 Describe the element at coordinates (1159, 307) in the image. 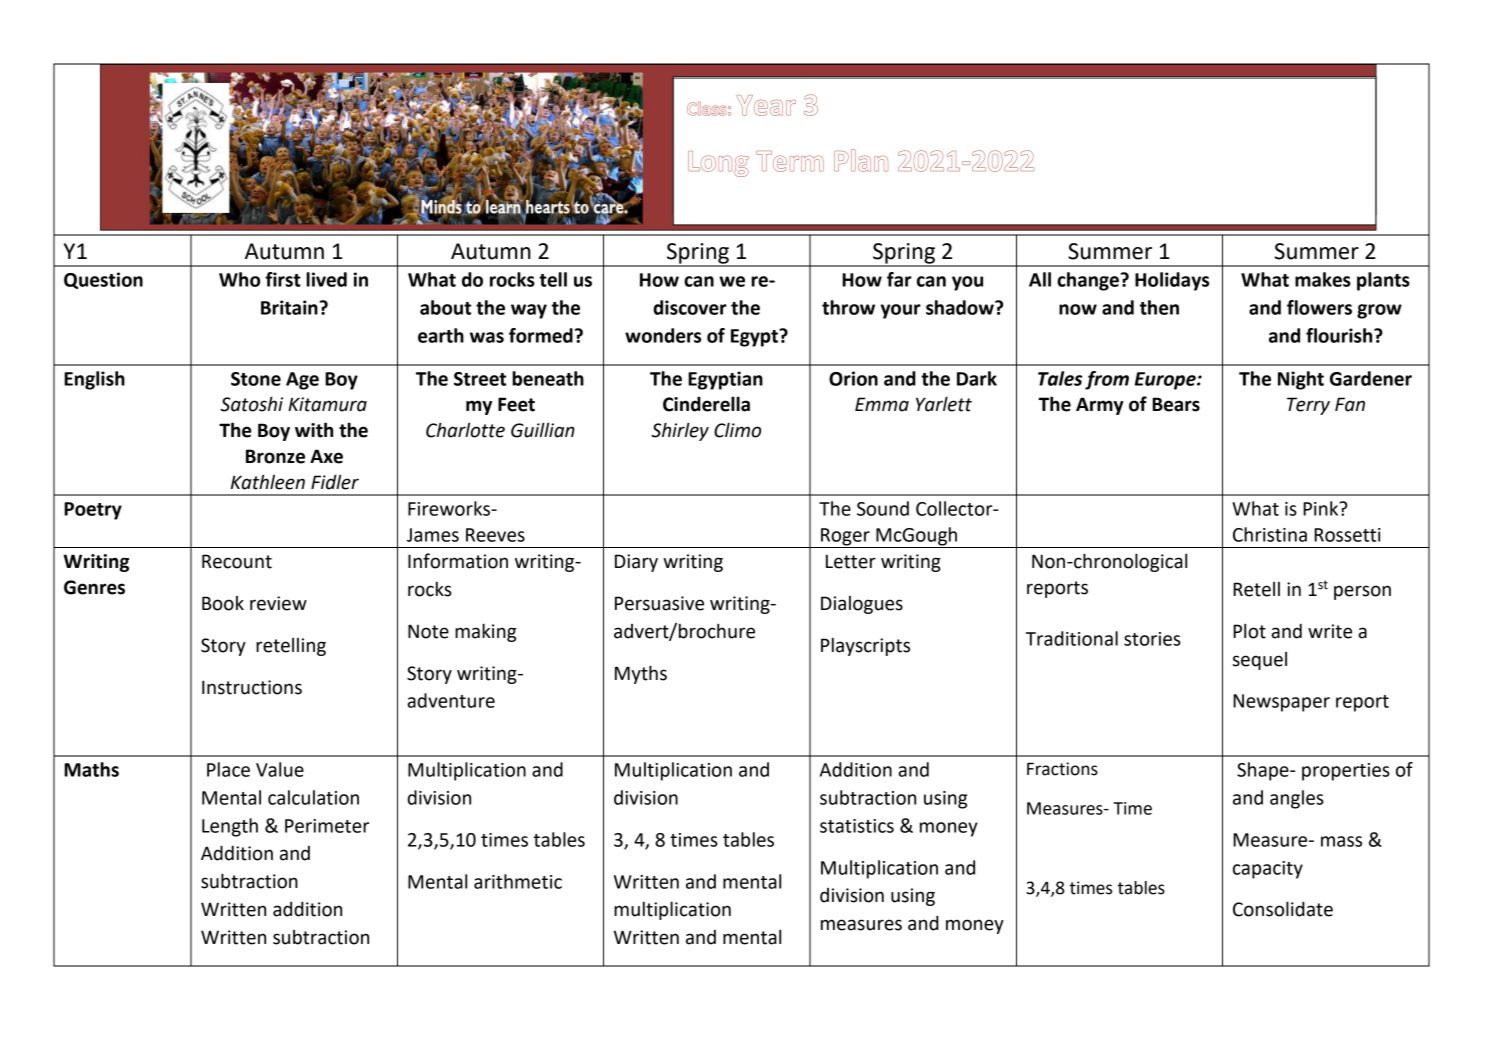

I see `then` at that location.
